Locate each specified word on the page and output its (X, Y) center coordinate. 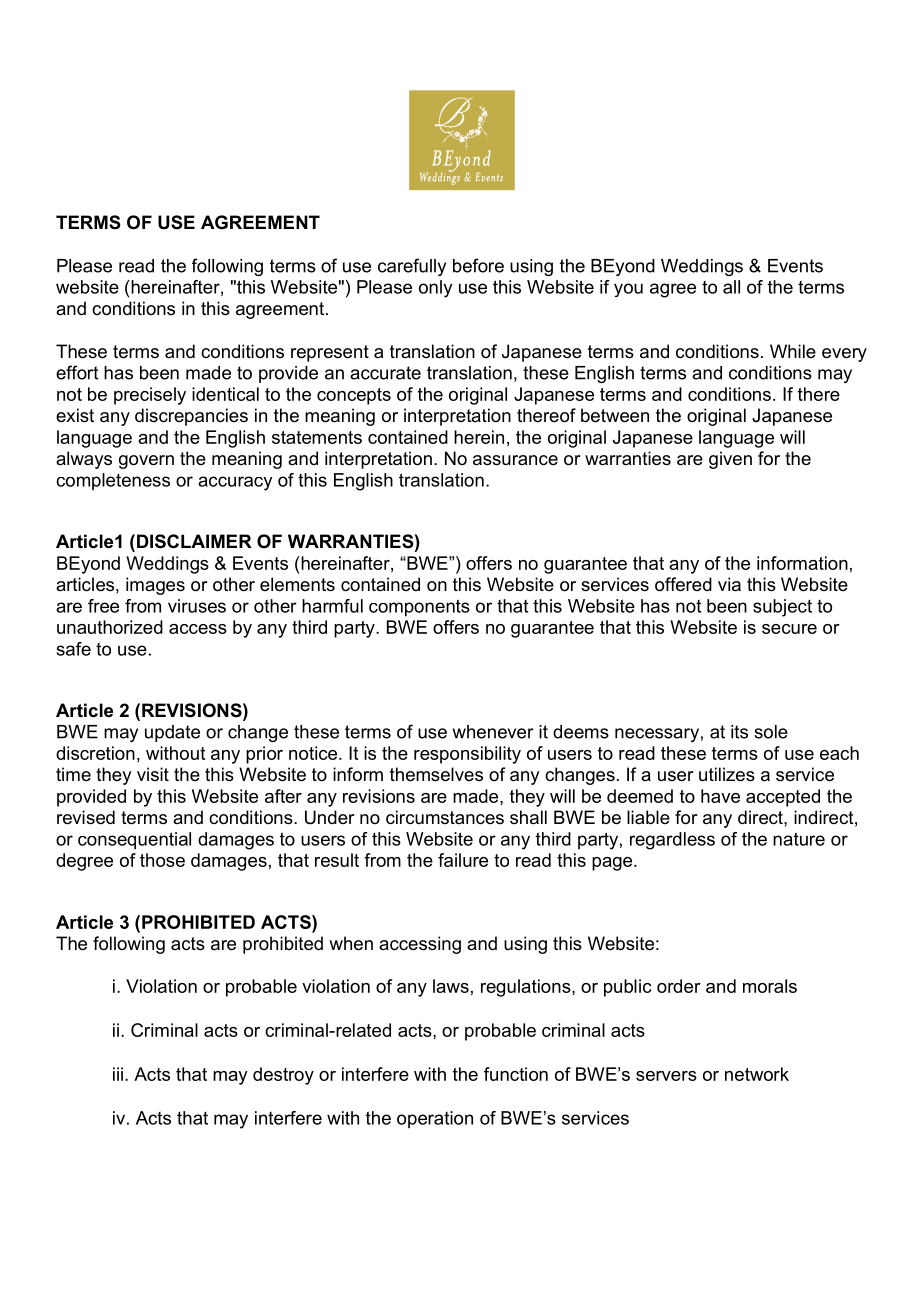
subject (782, 608)
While (793, 351)
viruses (197, 606)
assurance (515, 460)
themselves (436, 774)
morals (770, 986)
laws (451, 986)
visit (153, 774)
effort (77, 372)
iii (118, 1074)
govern (146, 462)
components (419, 608)
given (730, 460)
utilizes (727, 774)
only (435, 289)
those (162, 860)
